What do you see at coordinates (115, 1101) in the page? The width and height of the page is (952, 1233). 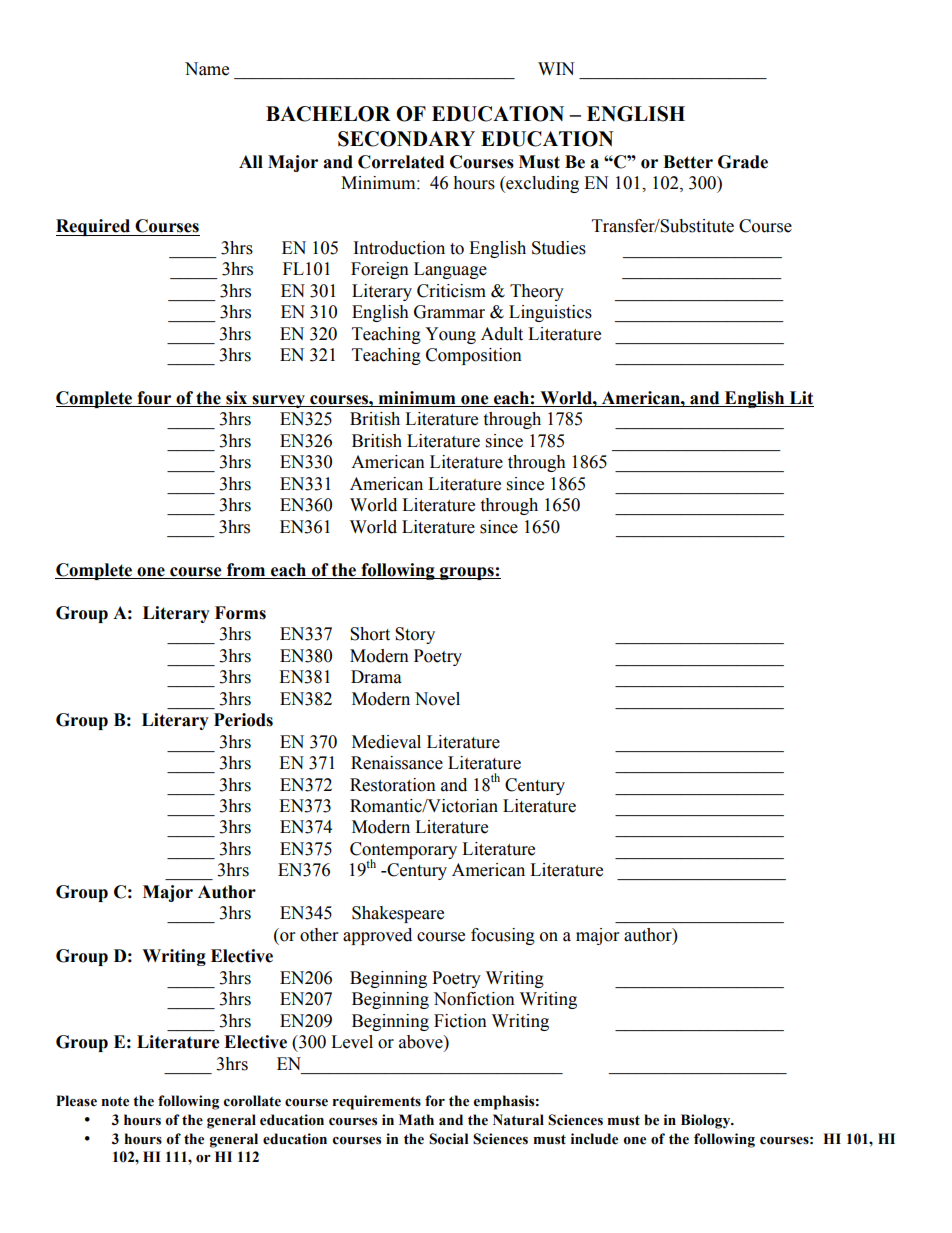 I see `note` at bounding box center [115, 1101].
